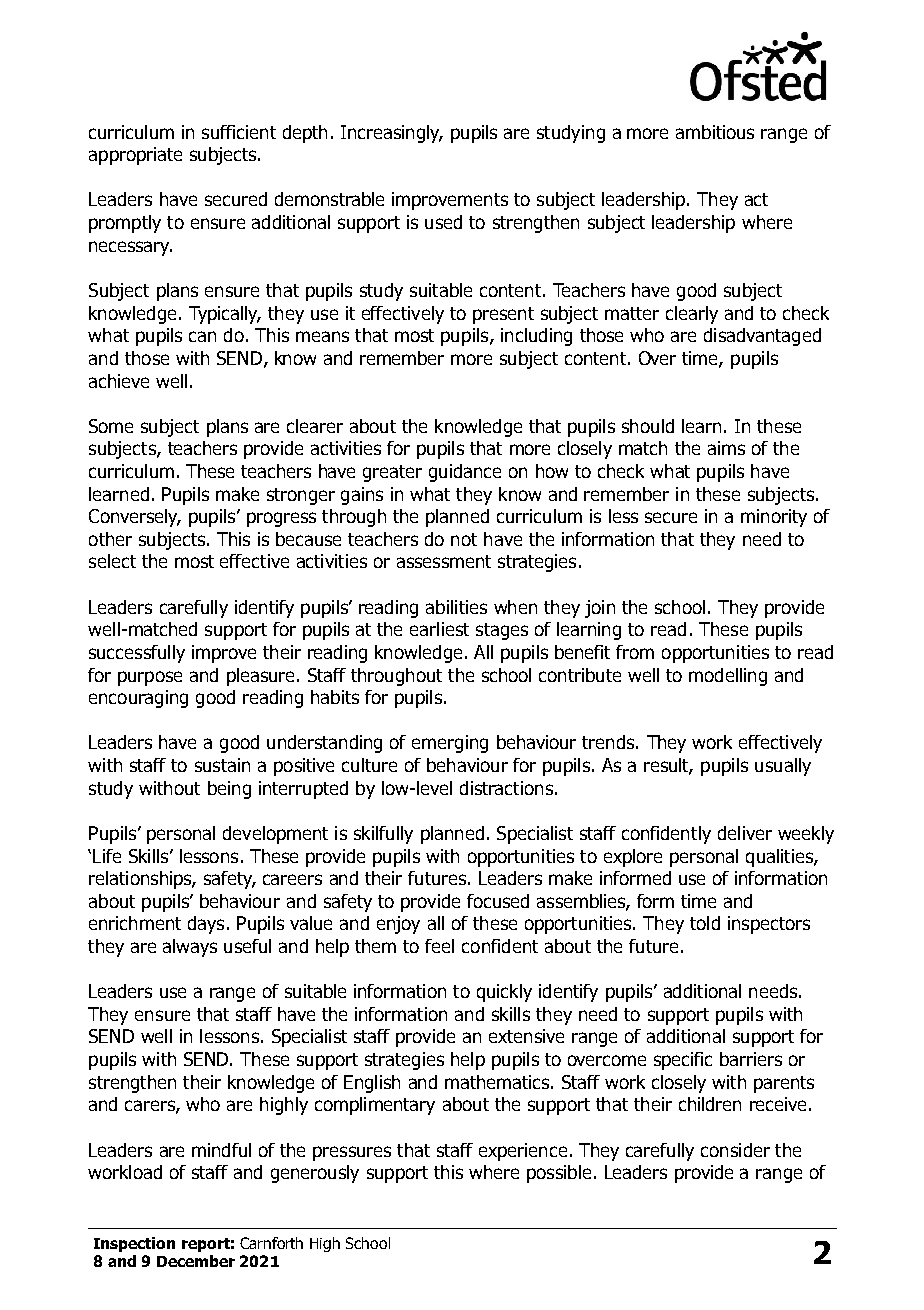 This screenshot has width=924, height=1310. Describe the element at coordinates (450, 744) in the screenshot. I see `emerging` at that location.
